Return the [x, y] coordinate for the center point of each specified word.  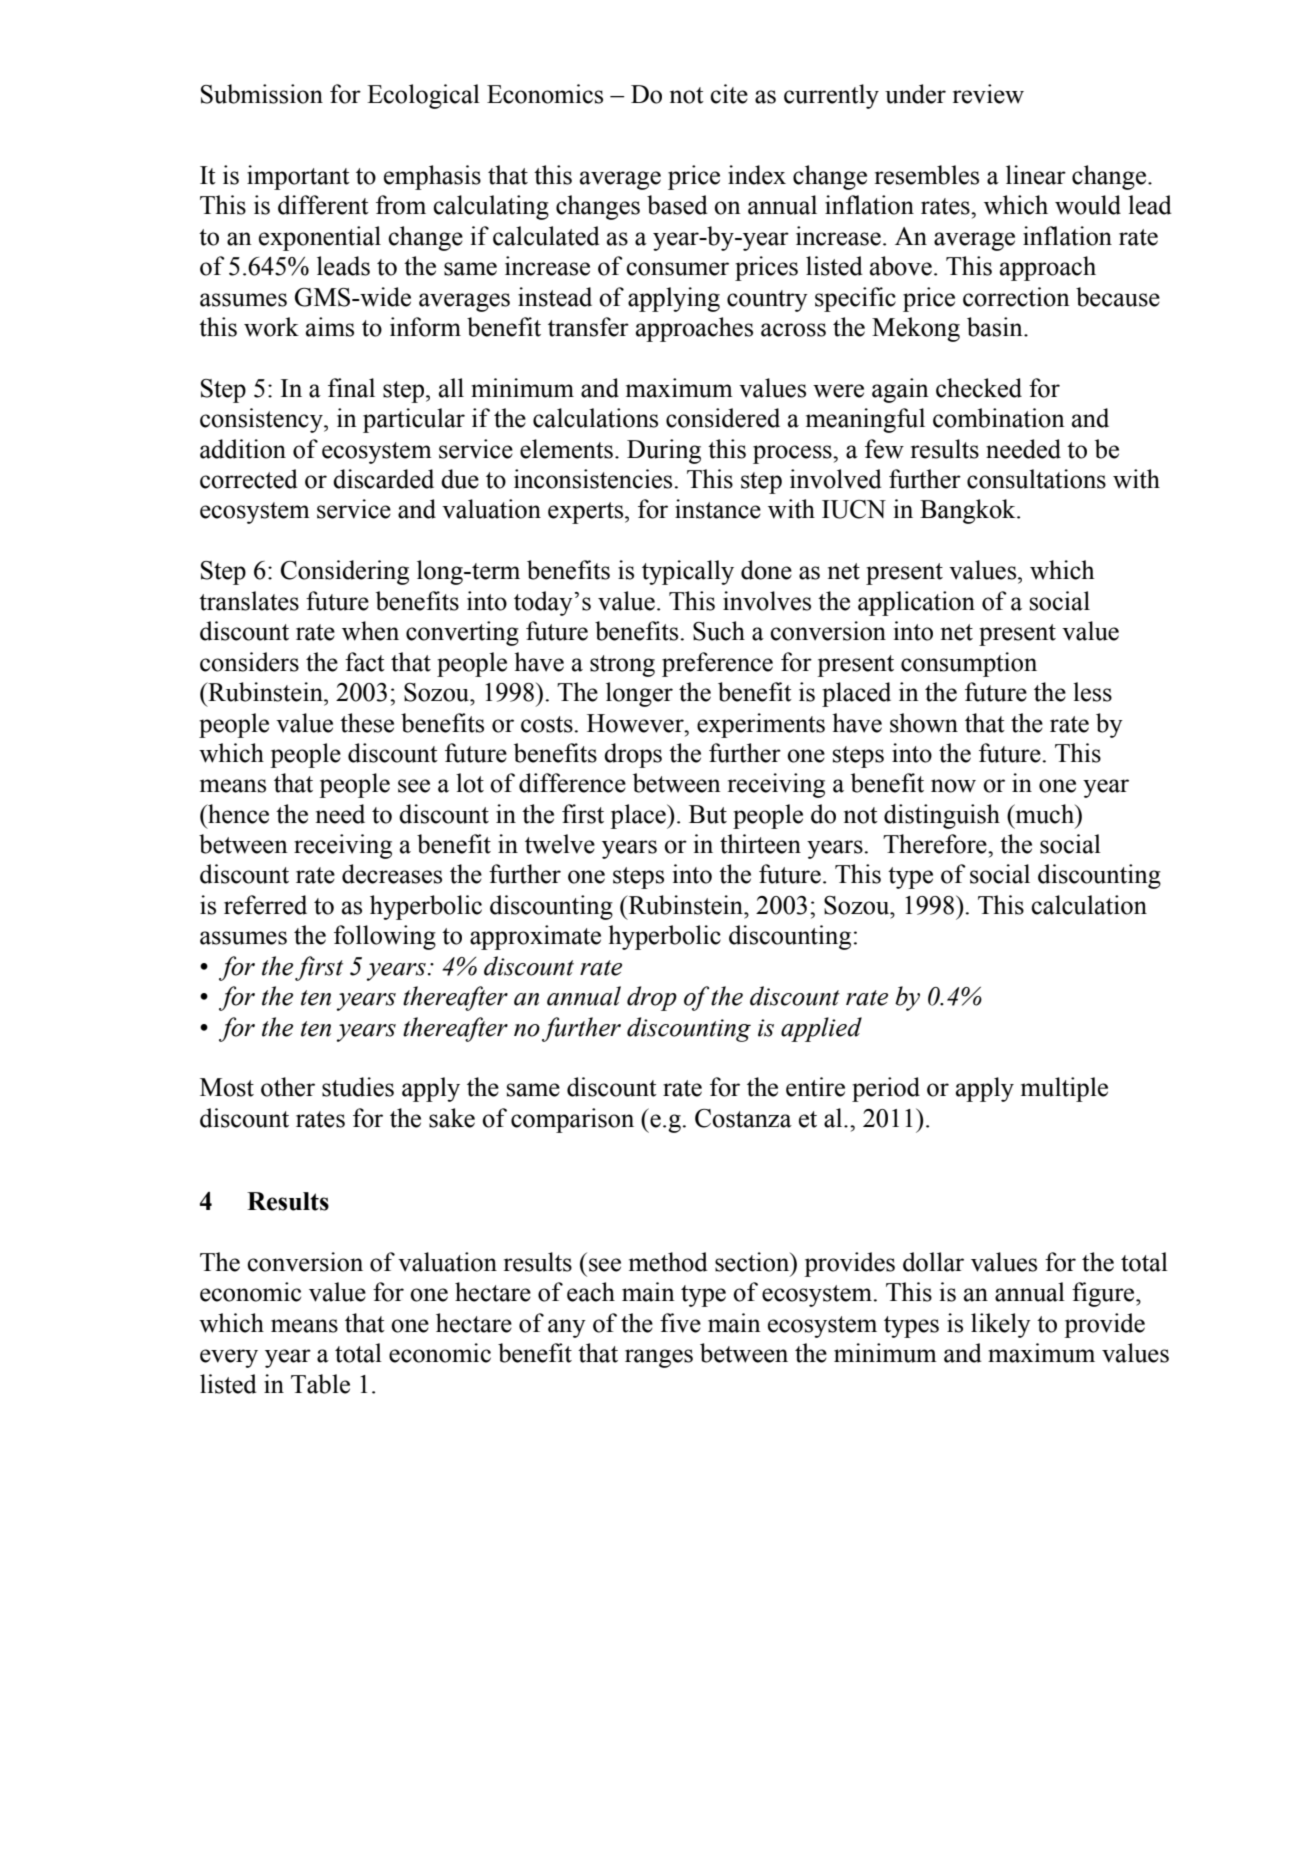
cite [729, 94]
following [385, 937]
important [298, 177]
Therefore [936, 844]
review [988, 94]
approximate [535, 937]
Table [320, 1384]
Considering [345, 572]
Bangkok [969, 511]
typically [688, 572]
